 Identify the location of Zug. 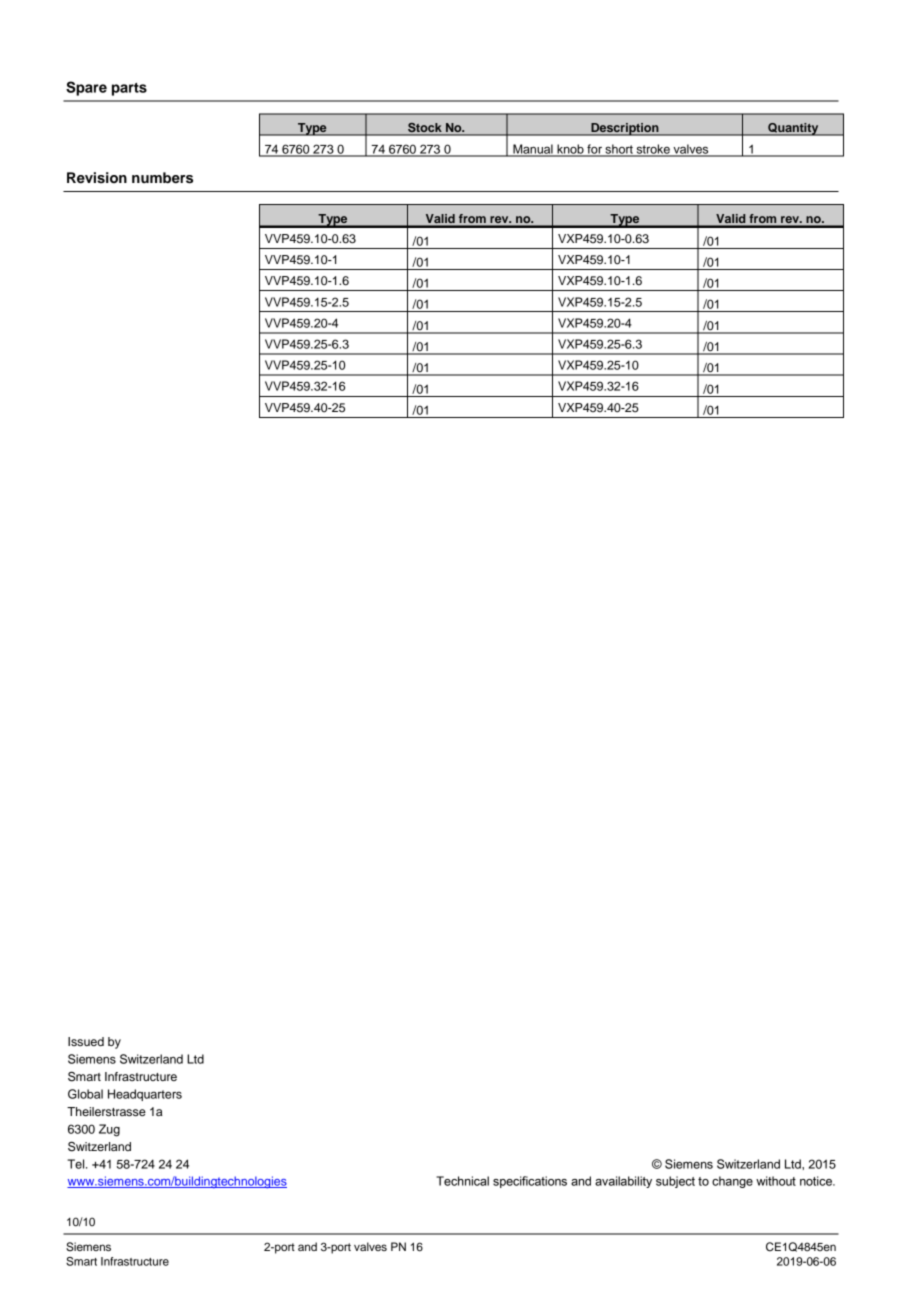
(109, 1130).
